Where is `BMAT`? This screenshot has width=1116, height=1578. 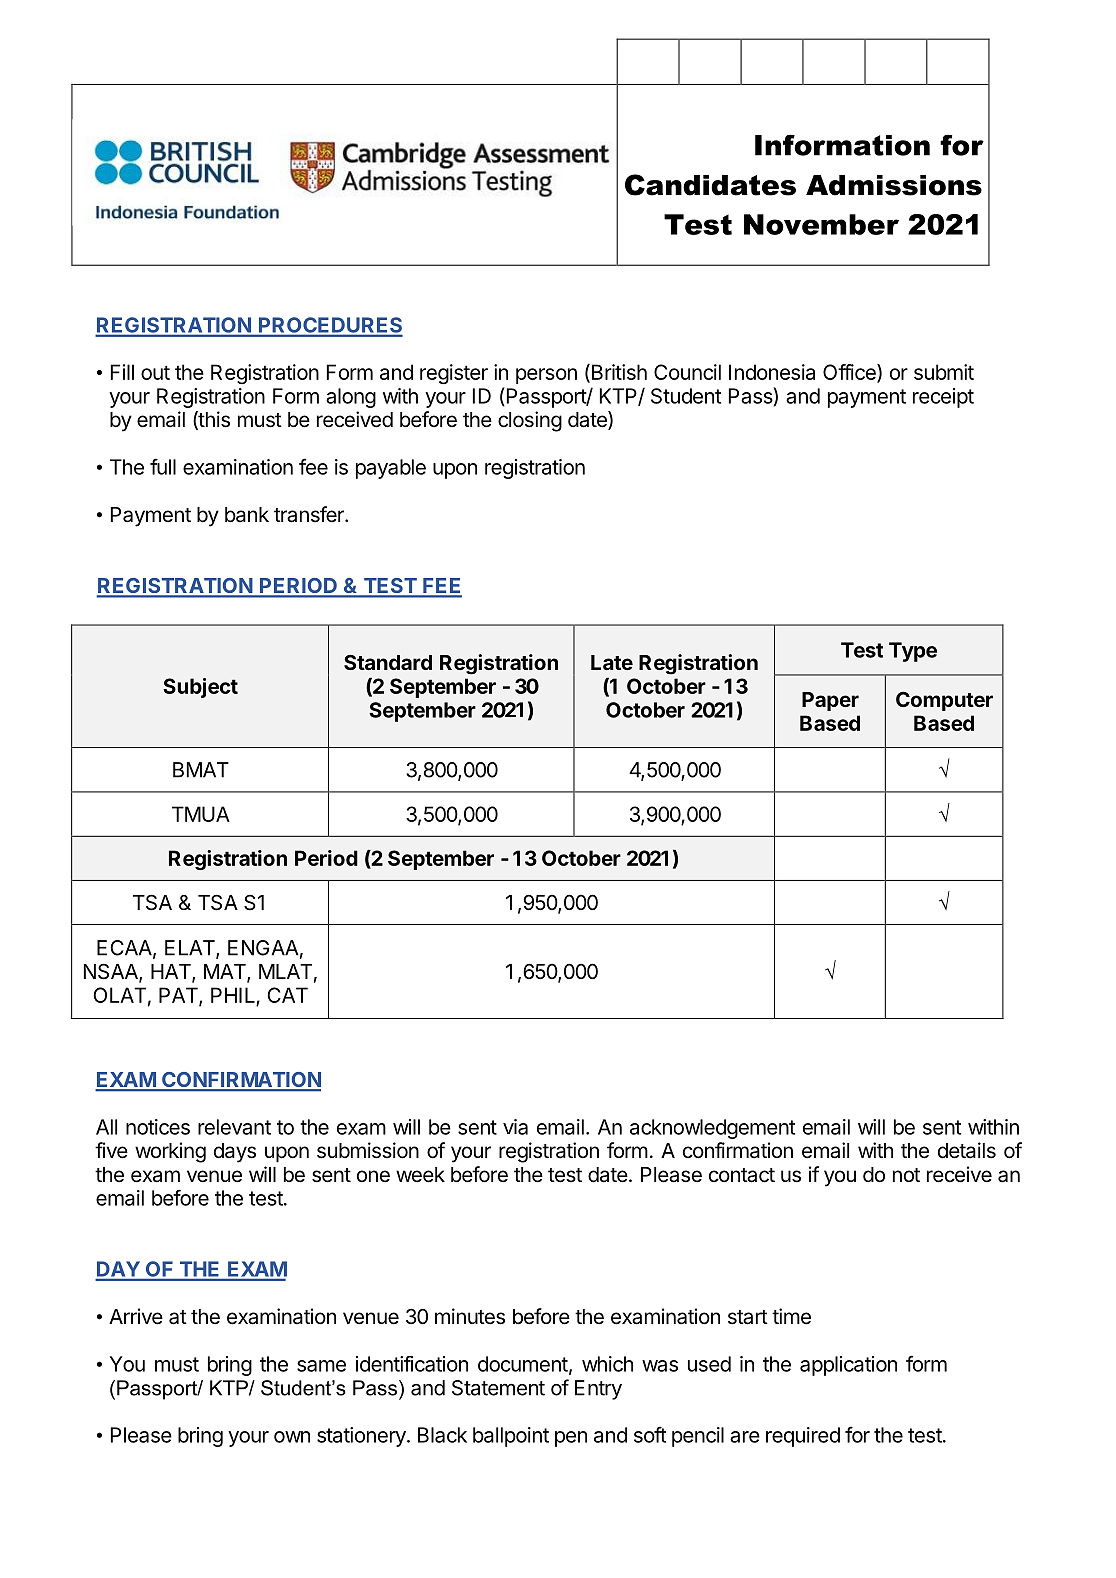
BMAT is located at coordinates (201, 770).
